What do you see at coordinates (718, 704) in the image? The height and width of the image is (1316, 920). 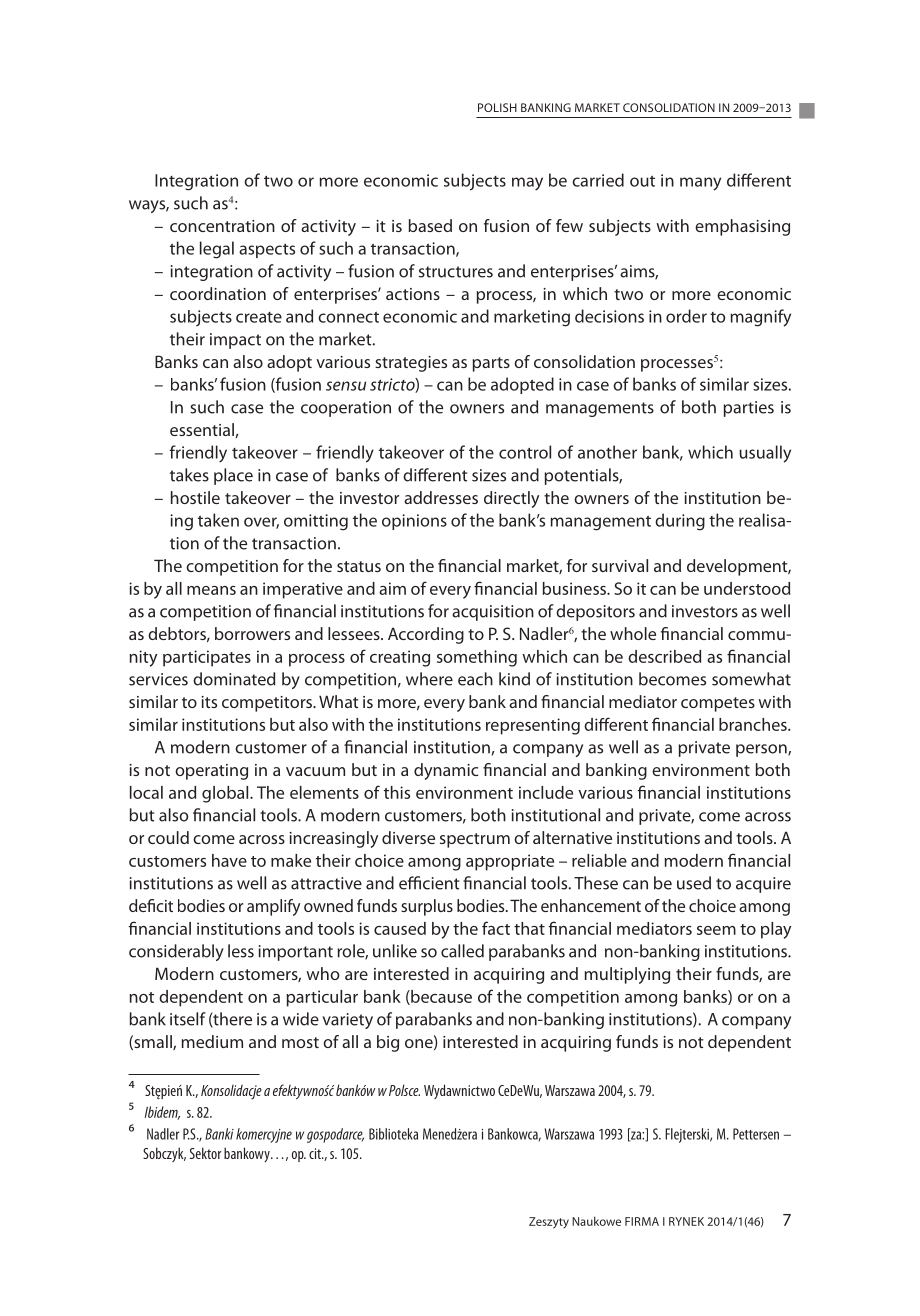 I see `competes` at bounding box center [718, 704].
